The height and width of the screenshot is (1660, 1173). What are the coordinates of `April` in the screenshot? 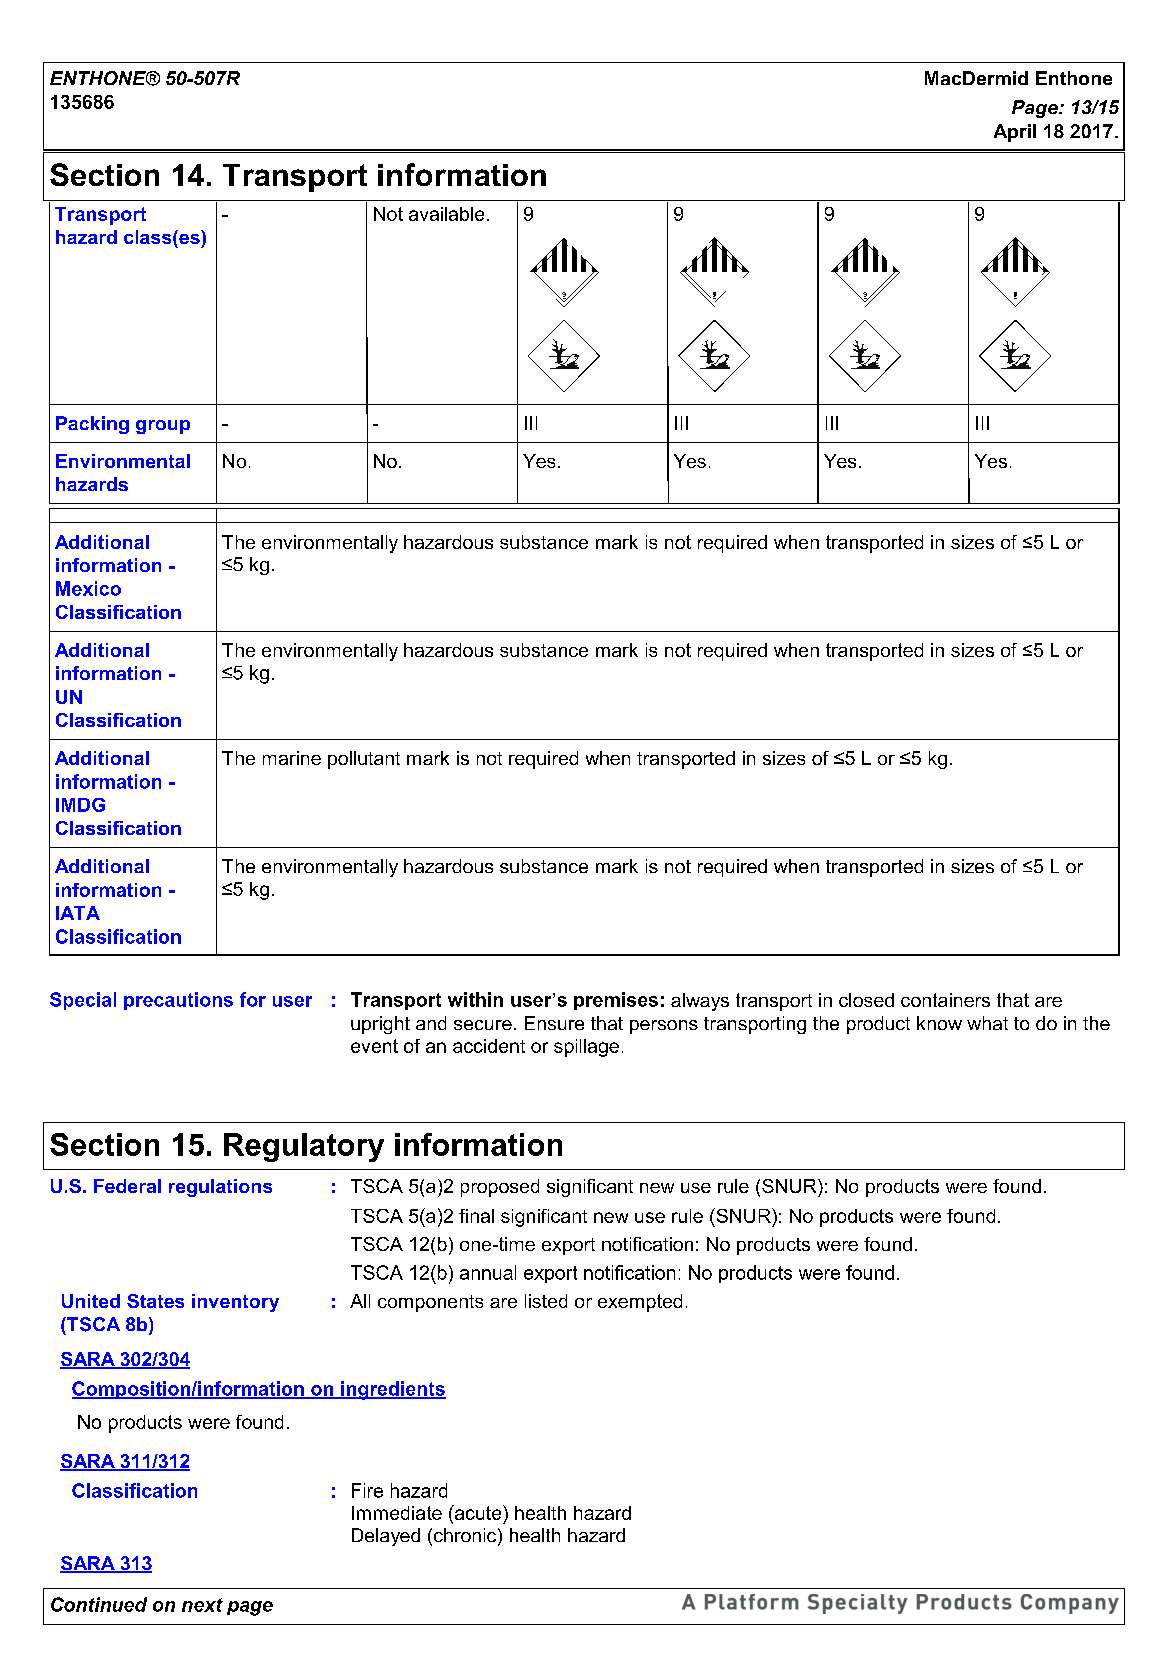 It's located at (1015, 133).
